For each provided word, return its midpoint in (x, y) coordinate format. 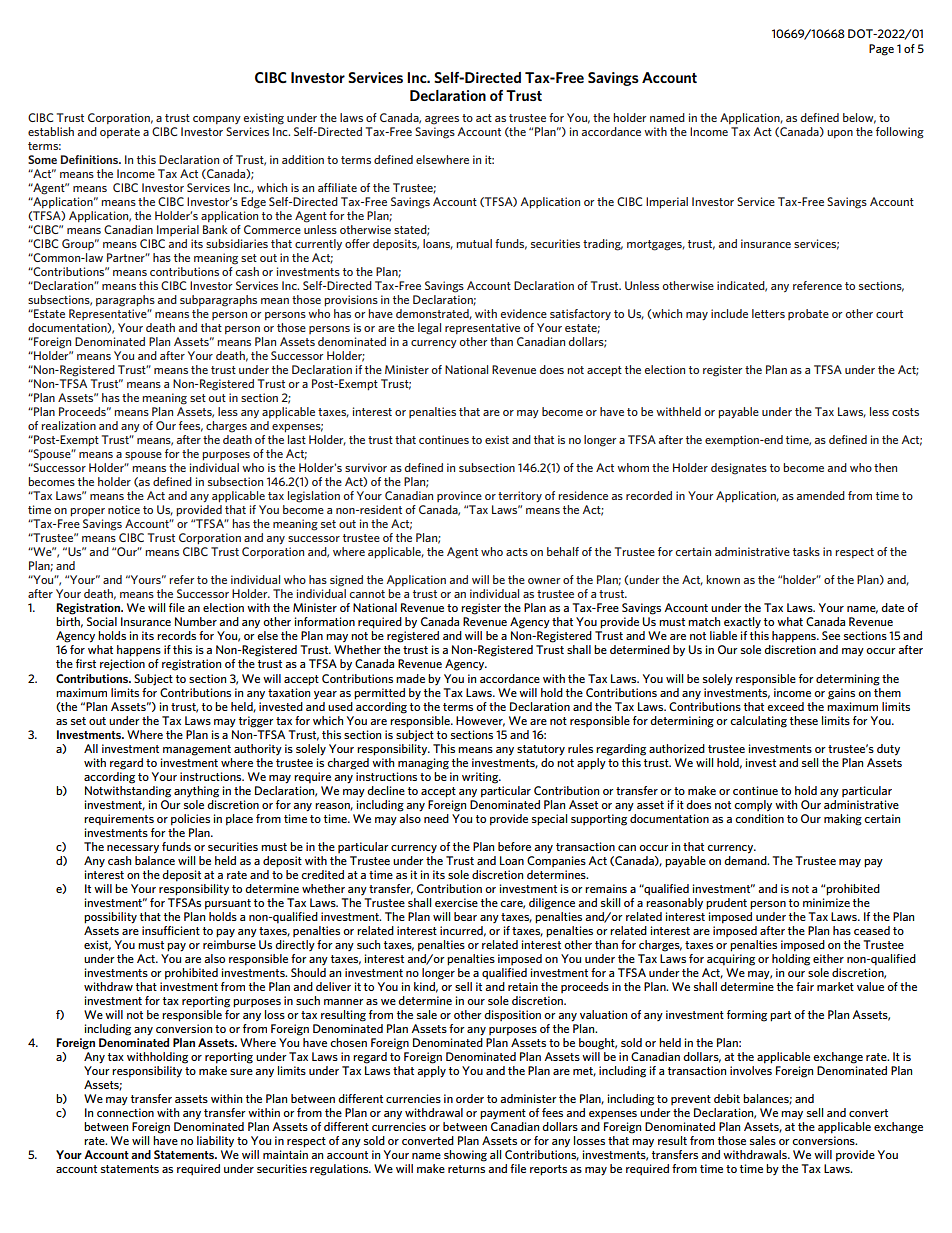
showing (465, 1156)
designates (739, 469)
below (859, 118)
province (459, 496)
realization (68, 425)
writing (481, 778)
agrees (442, 120)
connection (125, 1112)
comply (753, 806)
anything (196, 792)
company (217, 120)
